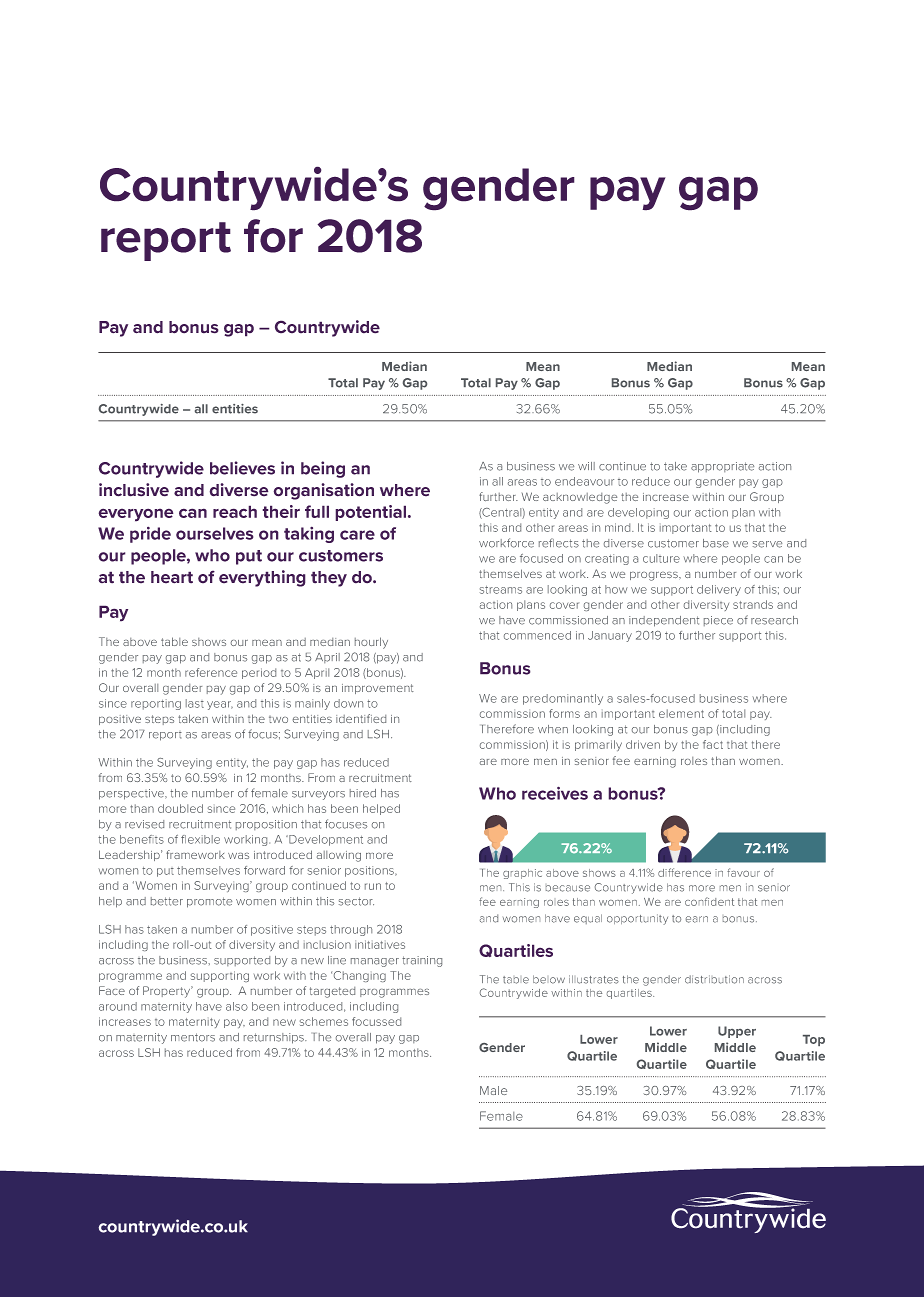 This image has height=1297, width=924. What do you see at coordinates (522, 874) in the image?
I see `graphic` at bounding box center [522, 874].
